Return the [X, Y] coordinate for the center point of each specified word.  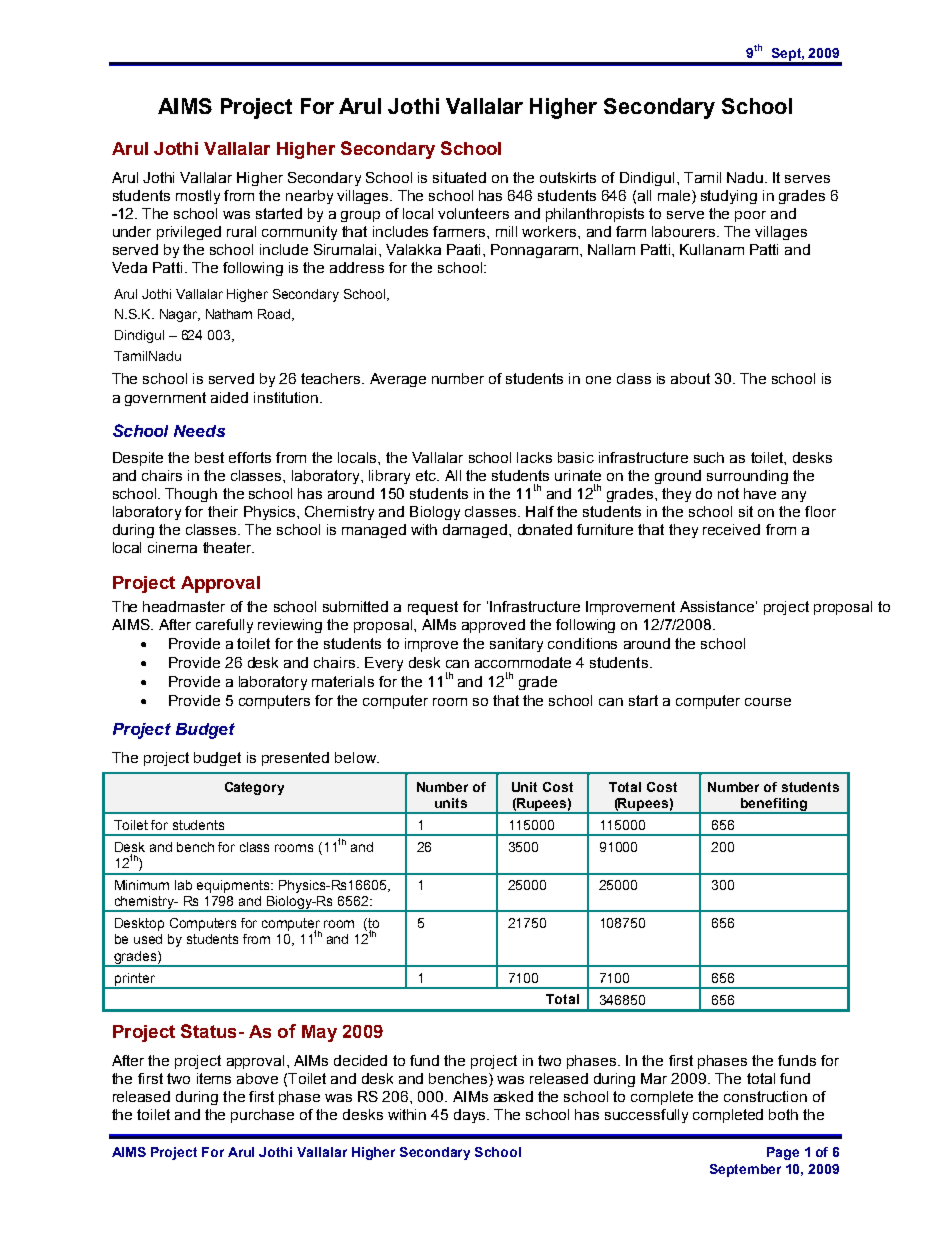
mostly [198, 197]
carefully [224, 626]
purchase [262, 1116]
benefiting [774, 805]
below [356, 757]
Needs [199, 431]
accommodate [523, 662]
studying [729, 197]
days [471, 1116]
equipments [234, 886]
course [768, 702]
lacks [534, 457]
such [709, 457]
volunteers [473, 213]
